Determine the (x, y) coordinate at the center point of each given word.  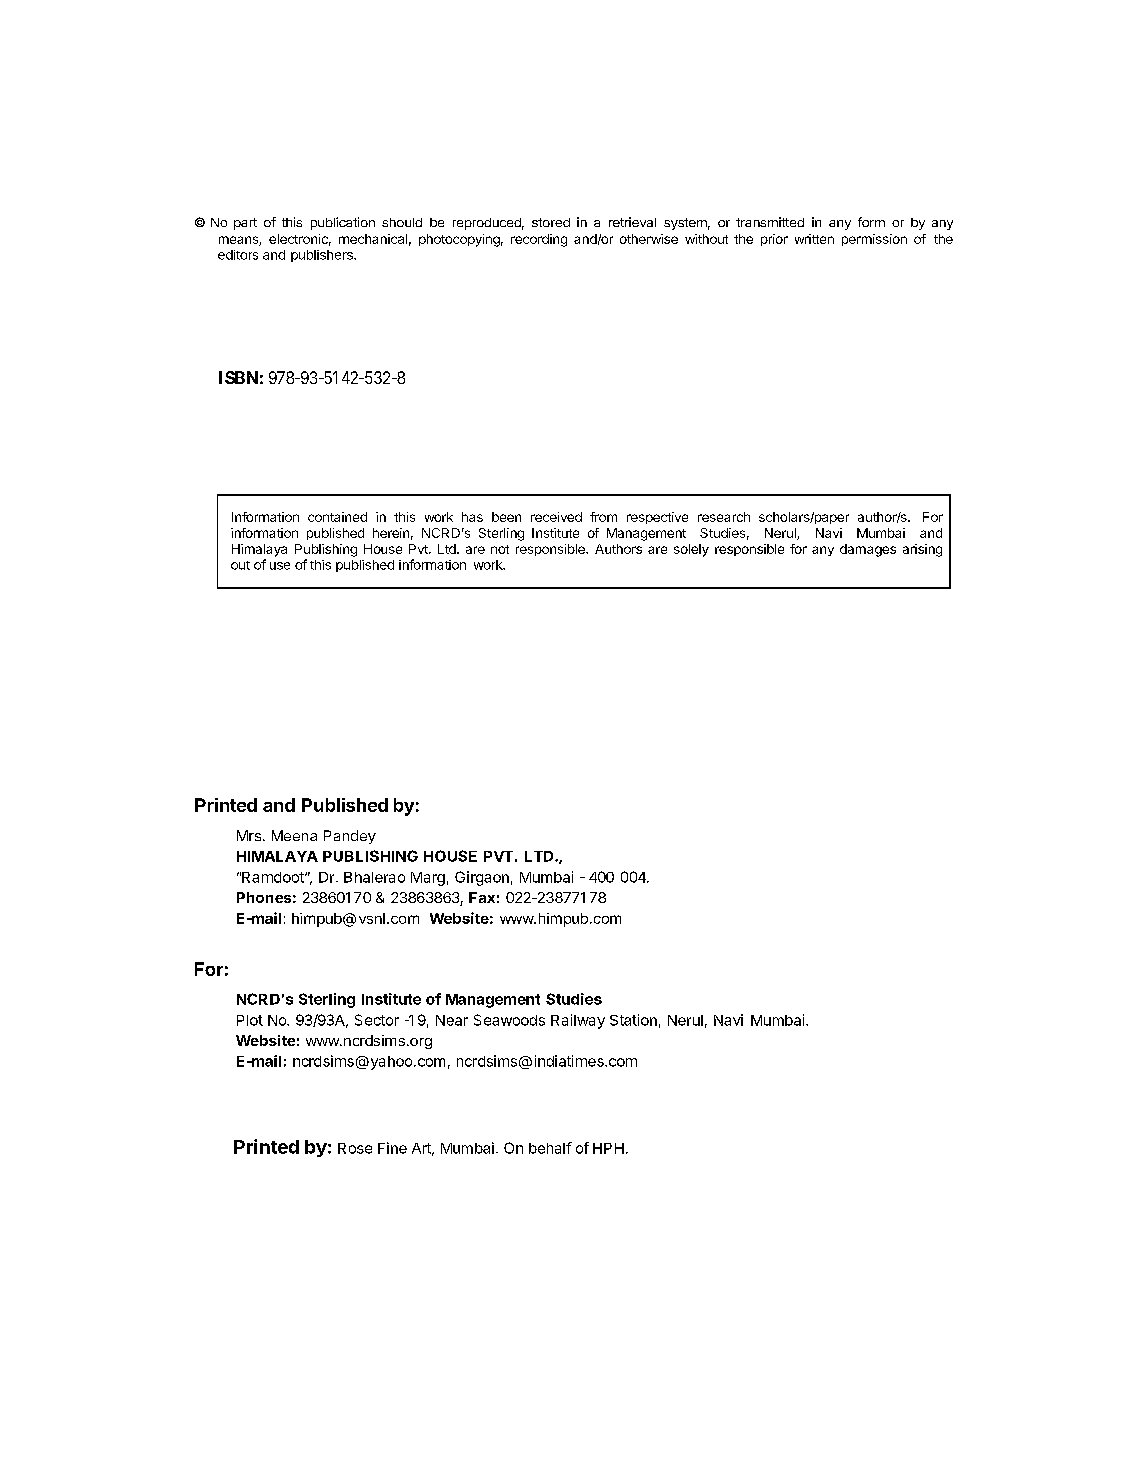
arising (922, 550)
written (814, 239)
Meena (294, 835)
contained (337, 517)
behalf (550, 1148)
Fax (482, 897)
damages (868, 550)
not (500, 549)
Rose (355, 1148)
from (603, 517)
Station (633, 1020)
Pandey (350, 837)
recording (539, 240)
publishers (323, 256)
